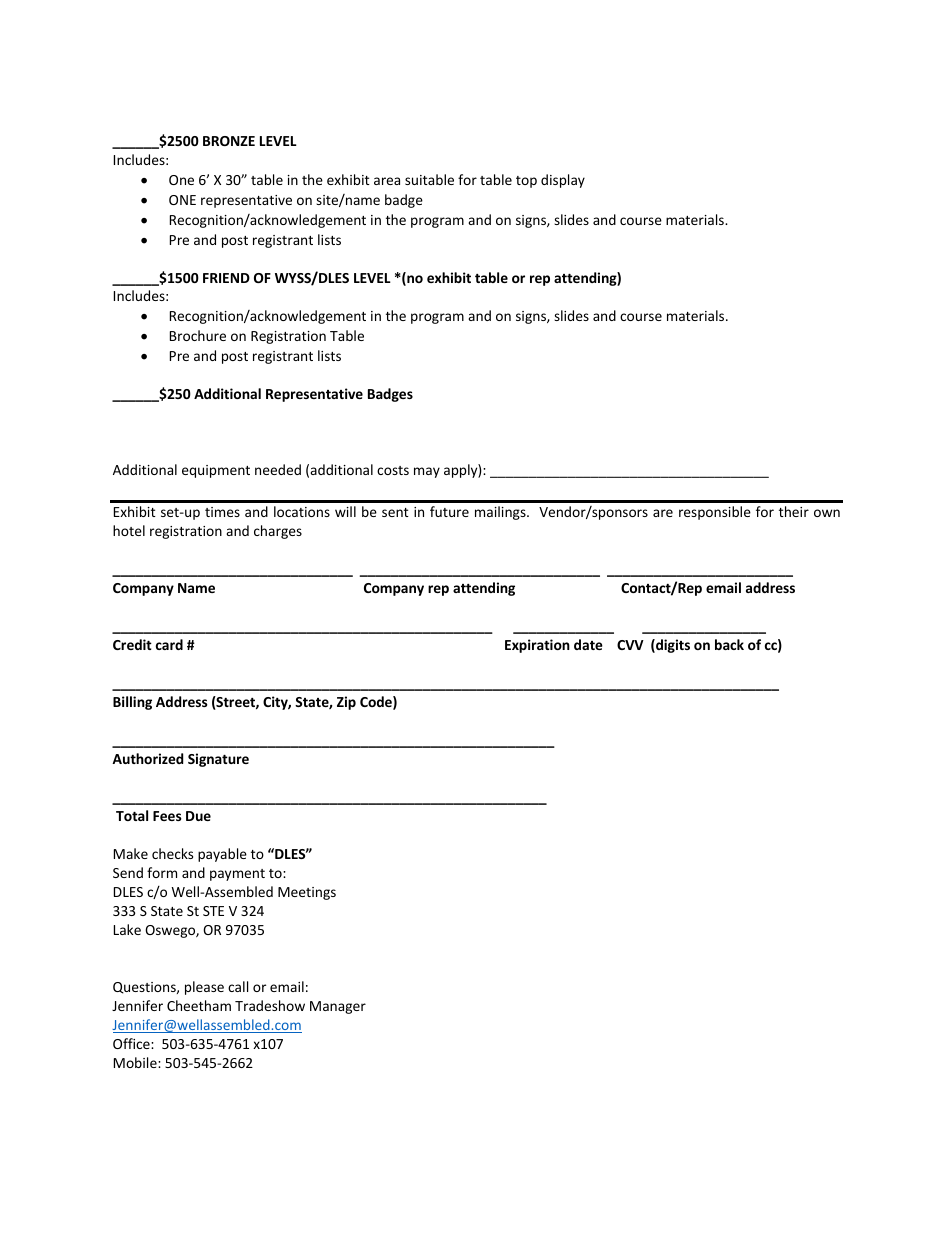 The width and height of the document is (952, 1233). What do you see at coordinates (338, 1007) in the document?
I see `Manager` at bounding box center [338, 1007].
